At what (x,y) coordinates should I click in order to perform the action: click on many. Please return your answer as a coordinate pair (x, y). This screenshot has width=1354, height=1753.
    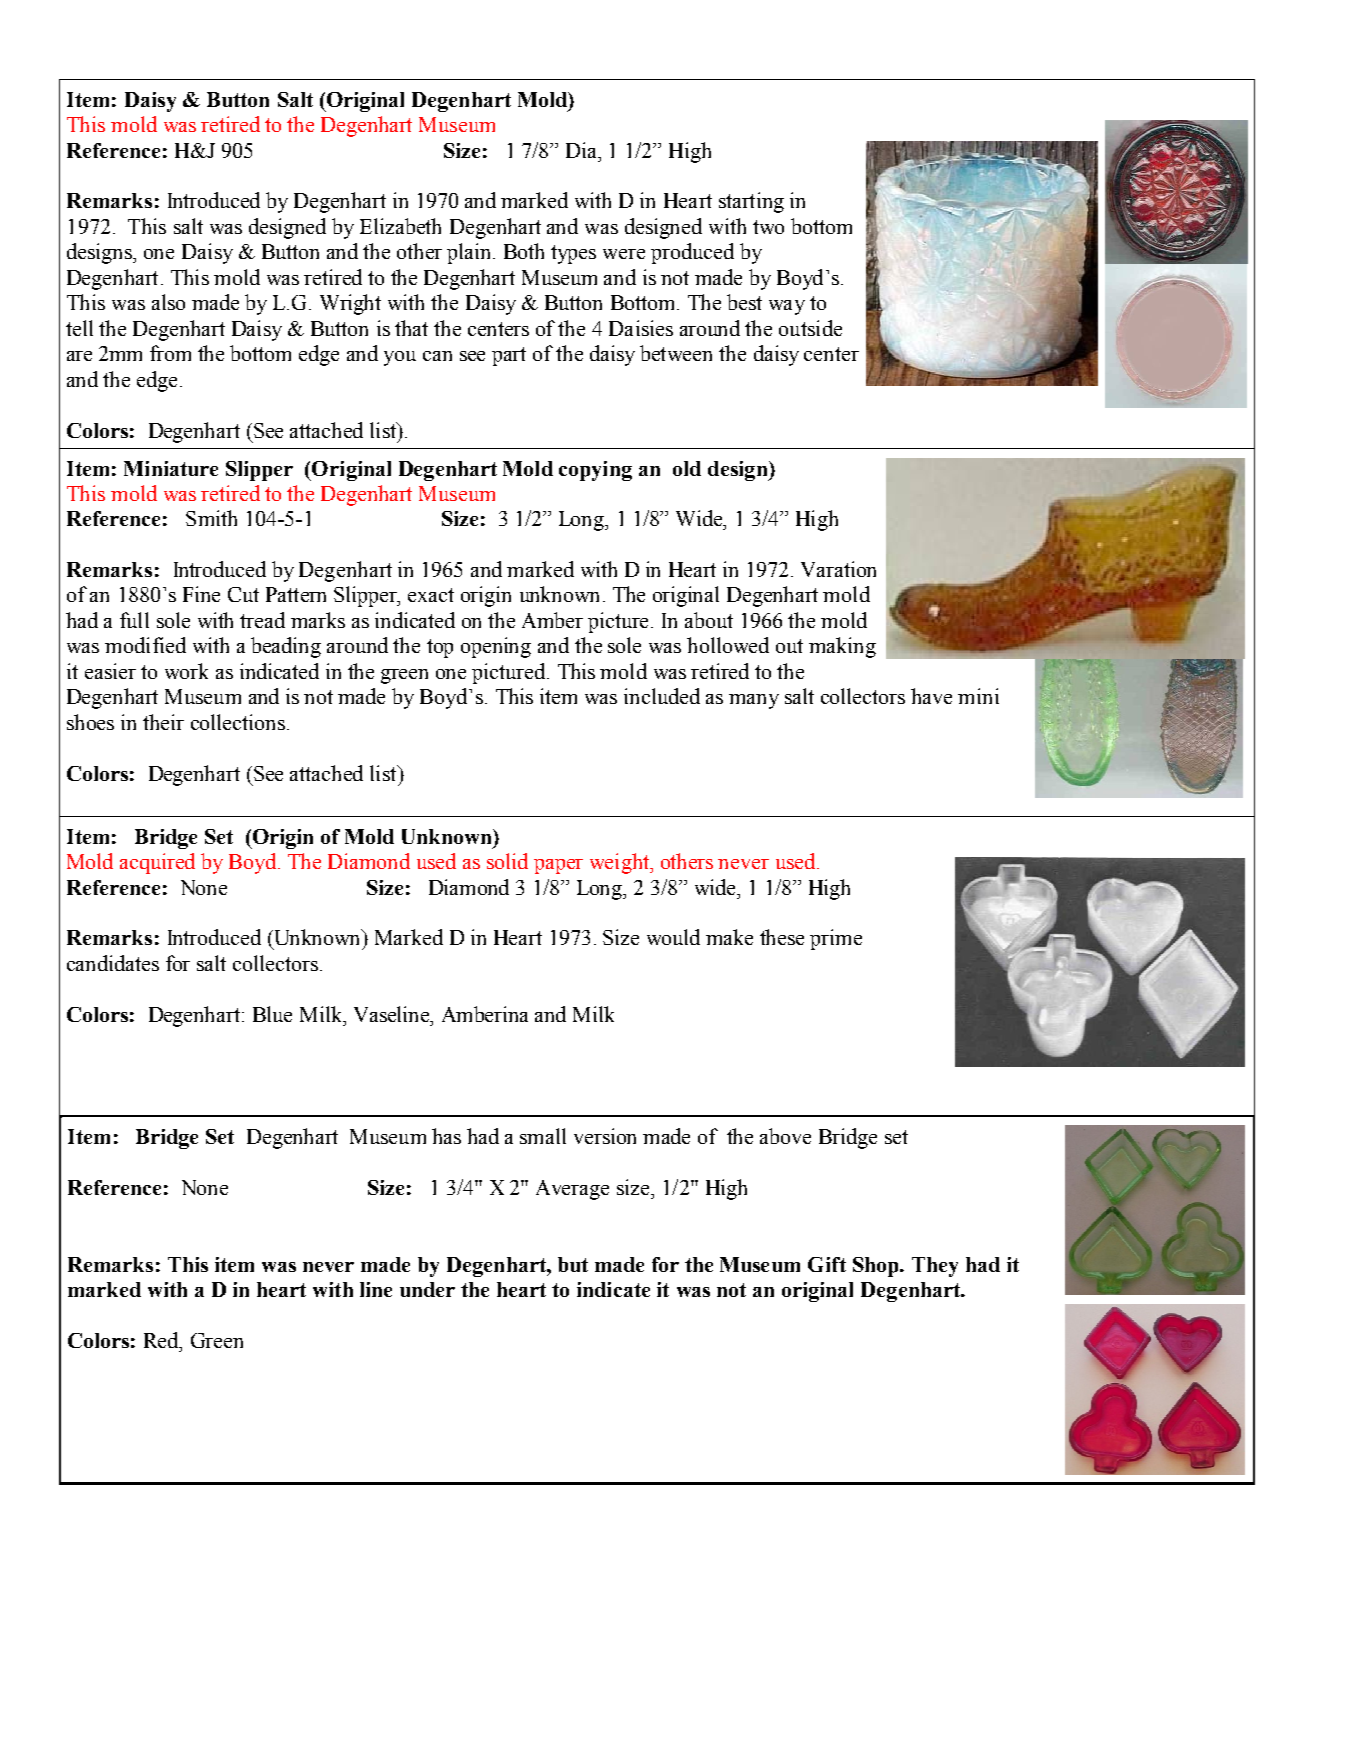
    Looking at the image, I should click on (754, 701).
